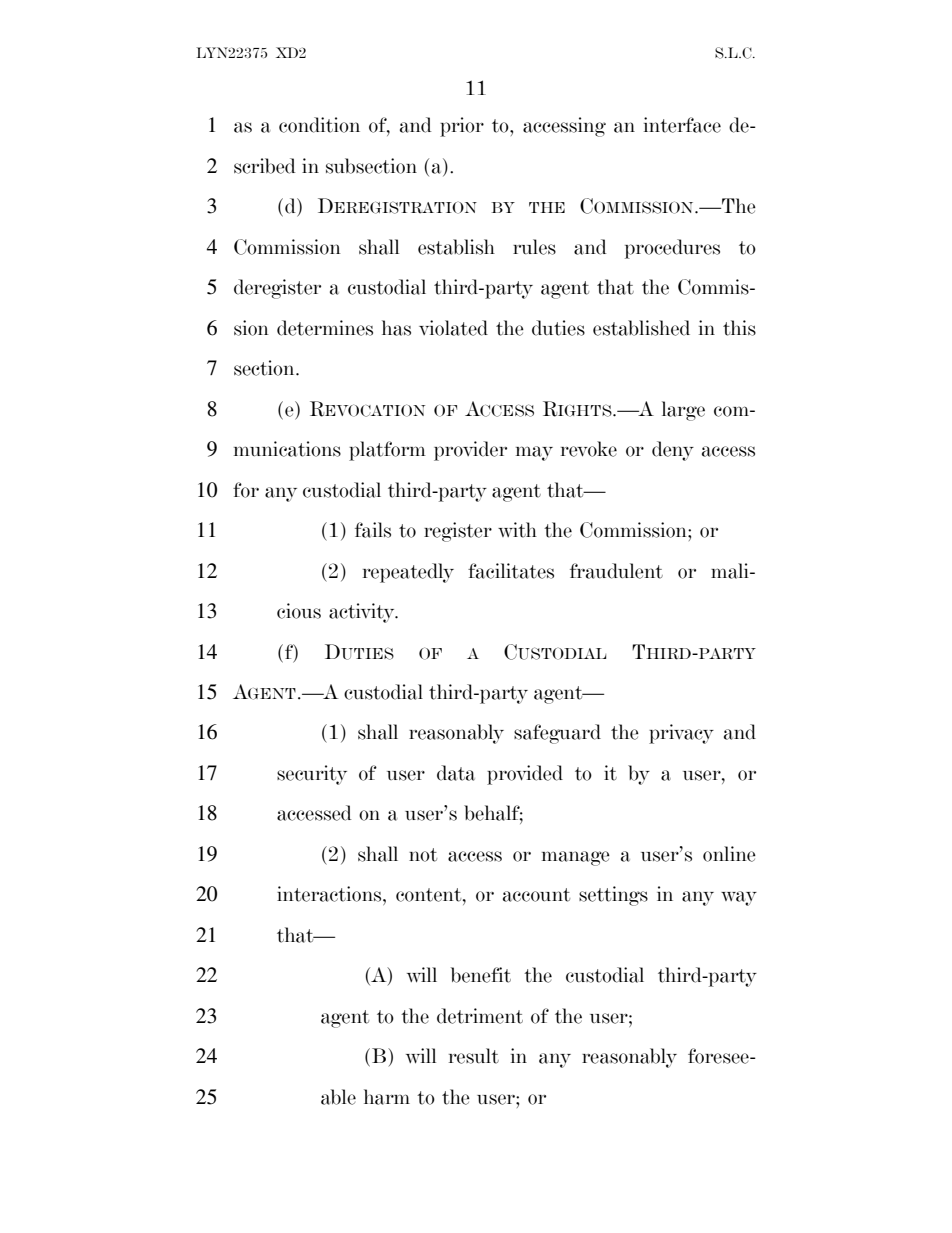 Image resolution: width=952 pixels, height=1233 pixels. I want to click on interface, so click(682, 125).
